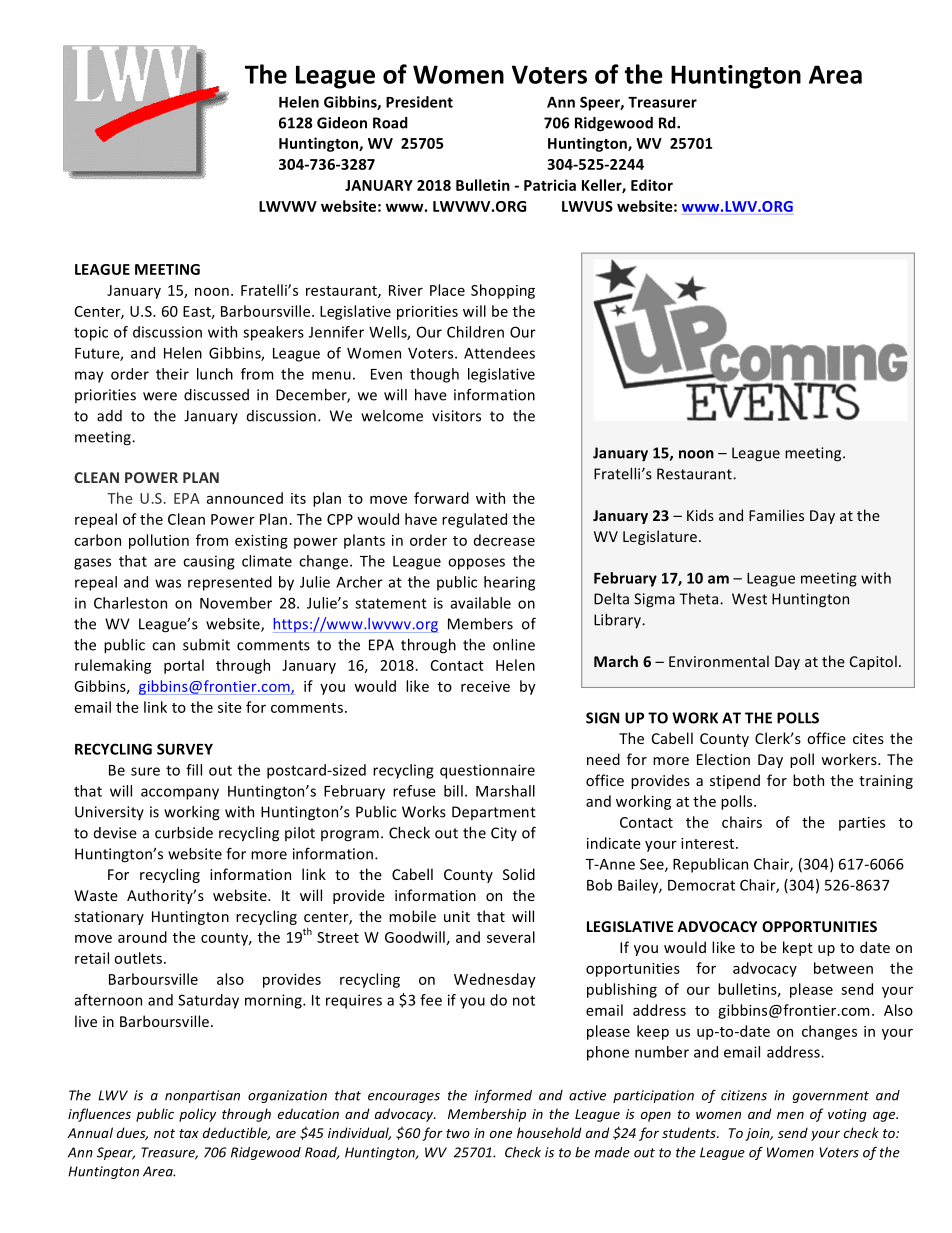  Describe the element at coordinates (458, 1133) in the page. I see `two` at that location.
